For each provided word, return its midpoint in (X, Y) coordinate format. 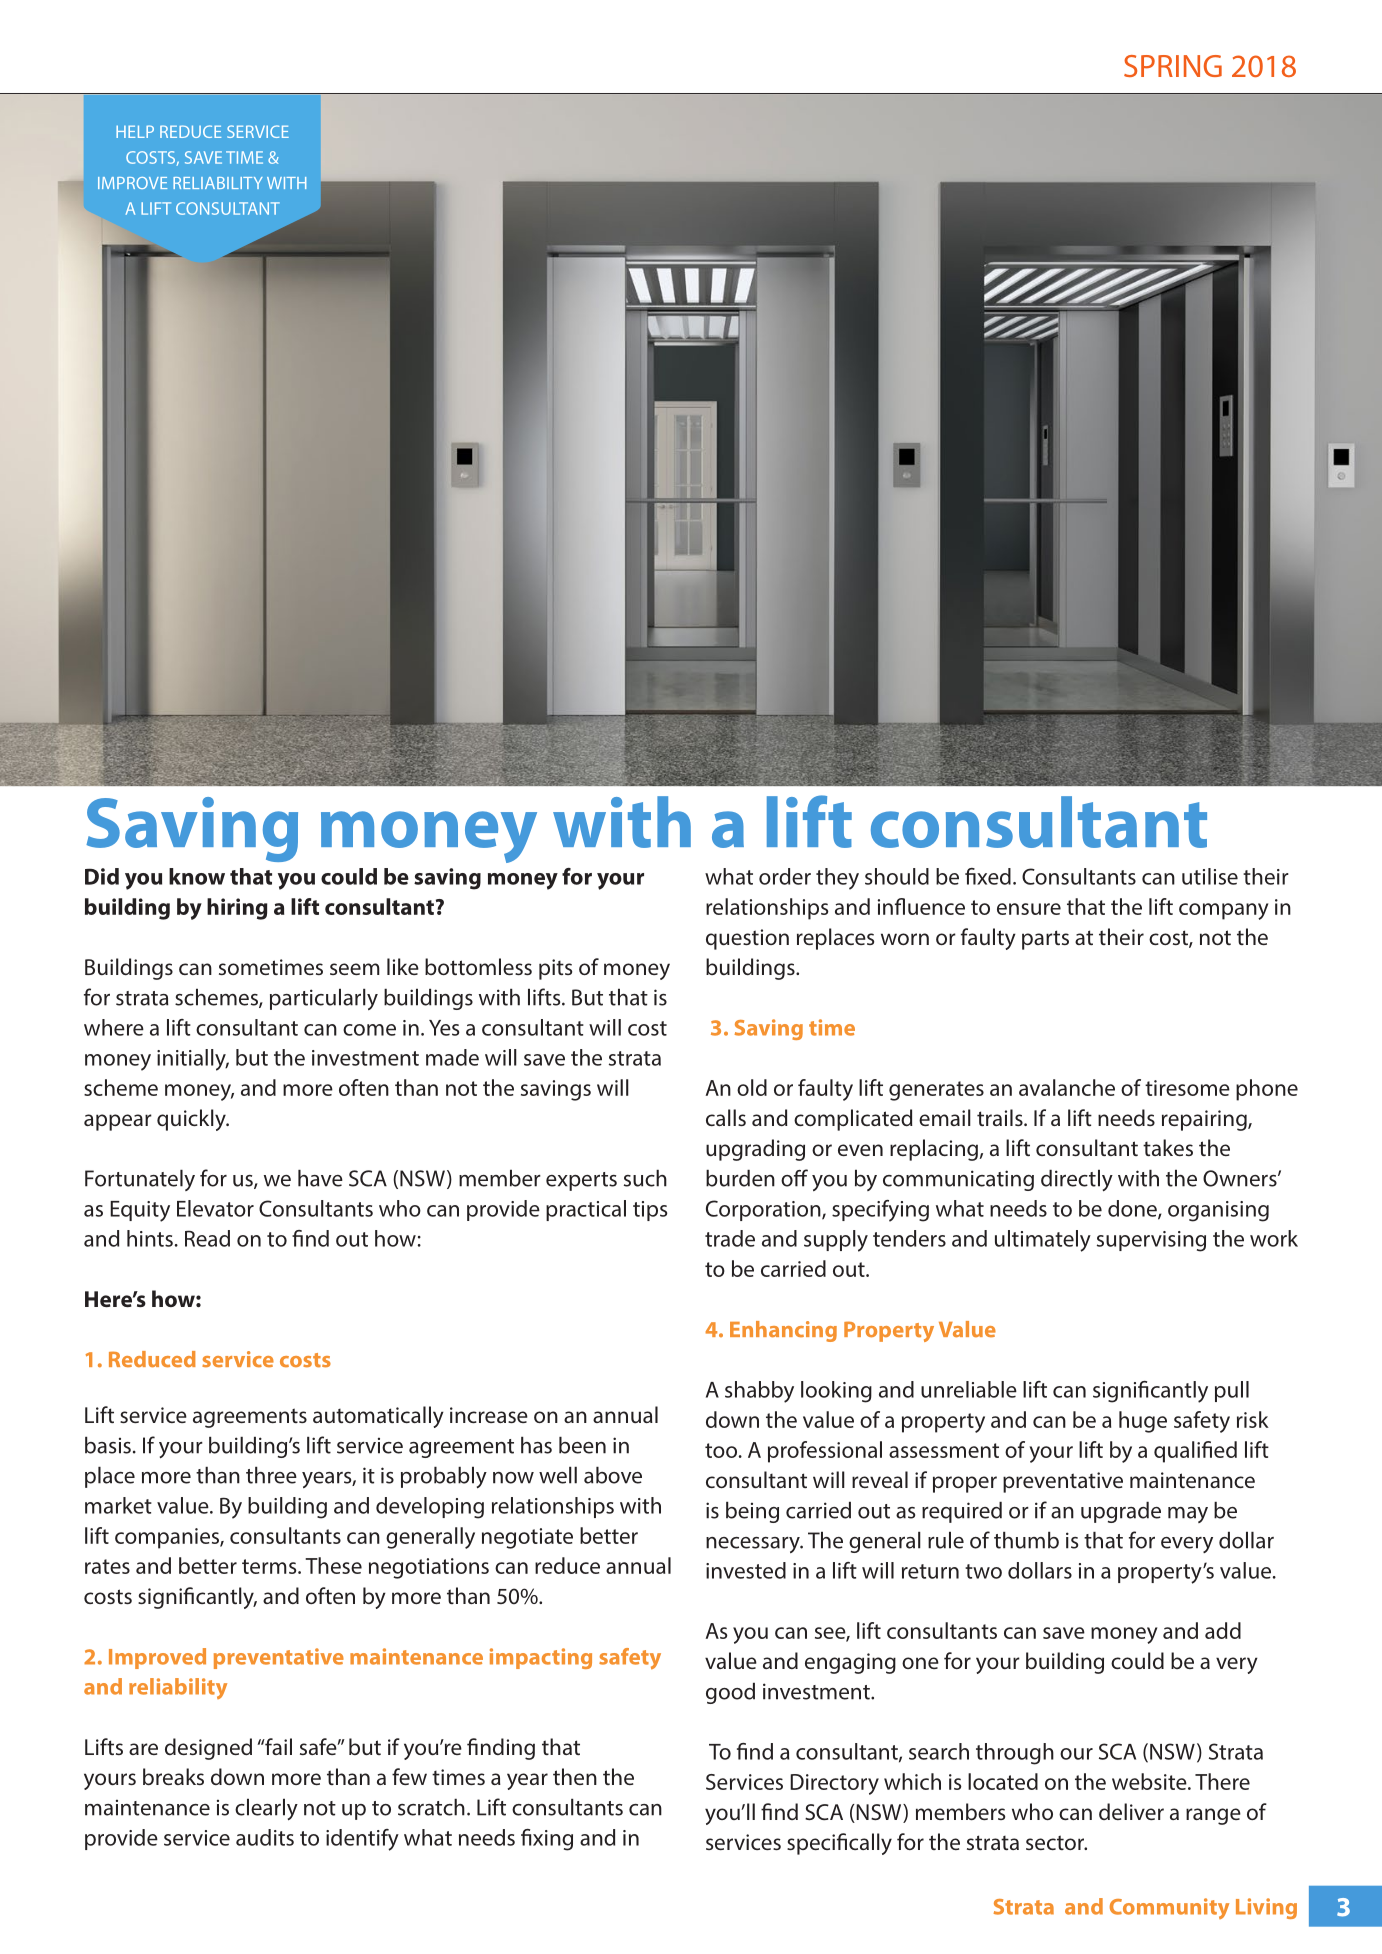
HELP (135, 131)
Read (207, 1238)
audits (265, 1837)
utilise (1210, 876)
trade (730, 1238)
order (785, 876)
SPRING (1173, 66)
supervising (1151, 1241)
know (197, 876)
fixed (988, 876)
